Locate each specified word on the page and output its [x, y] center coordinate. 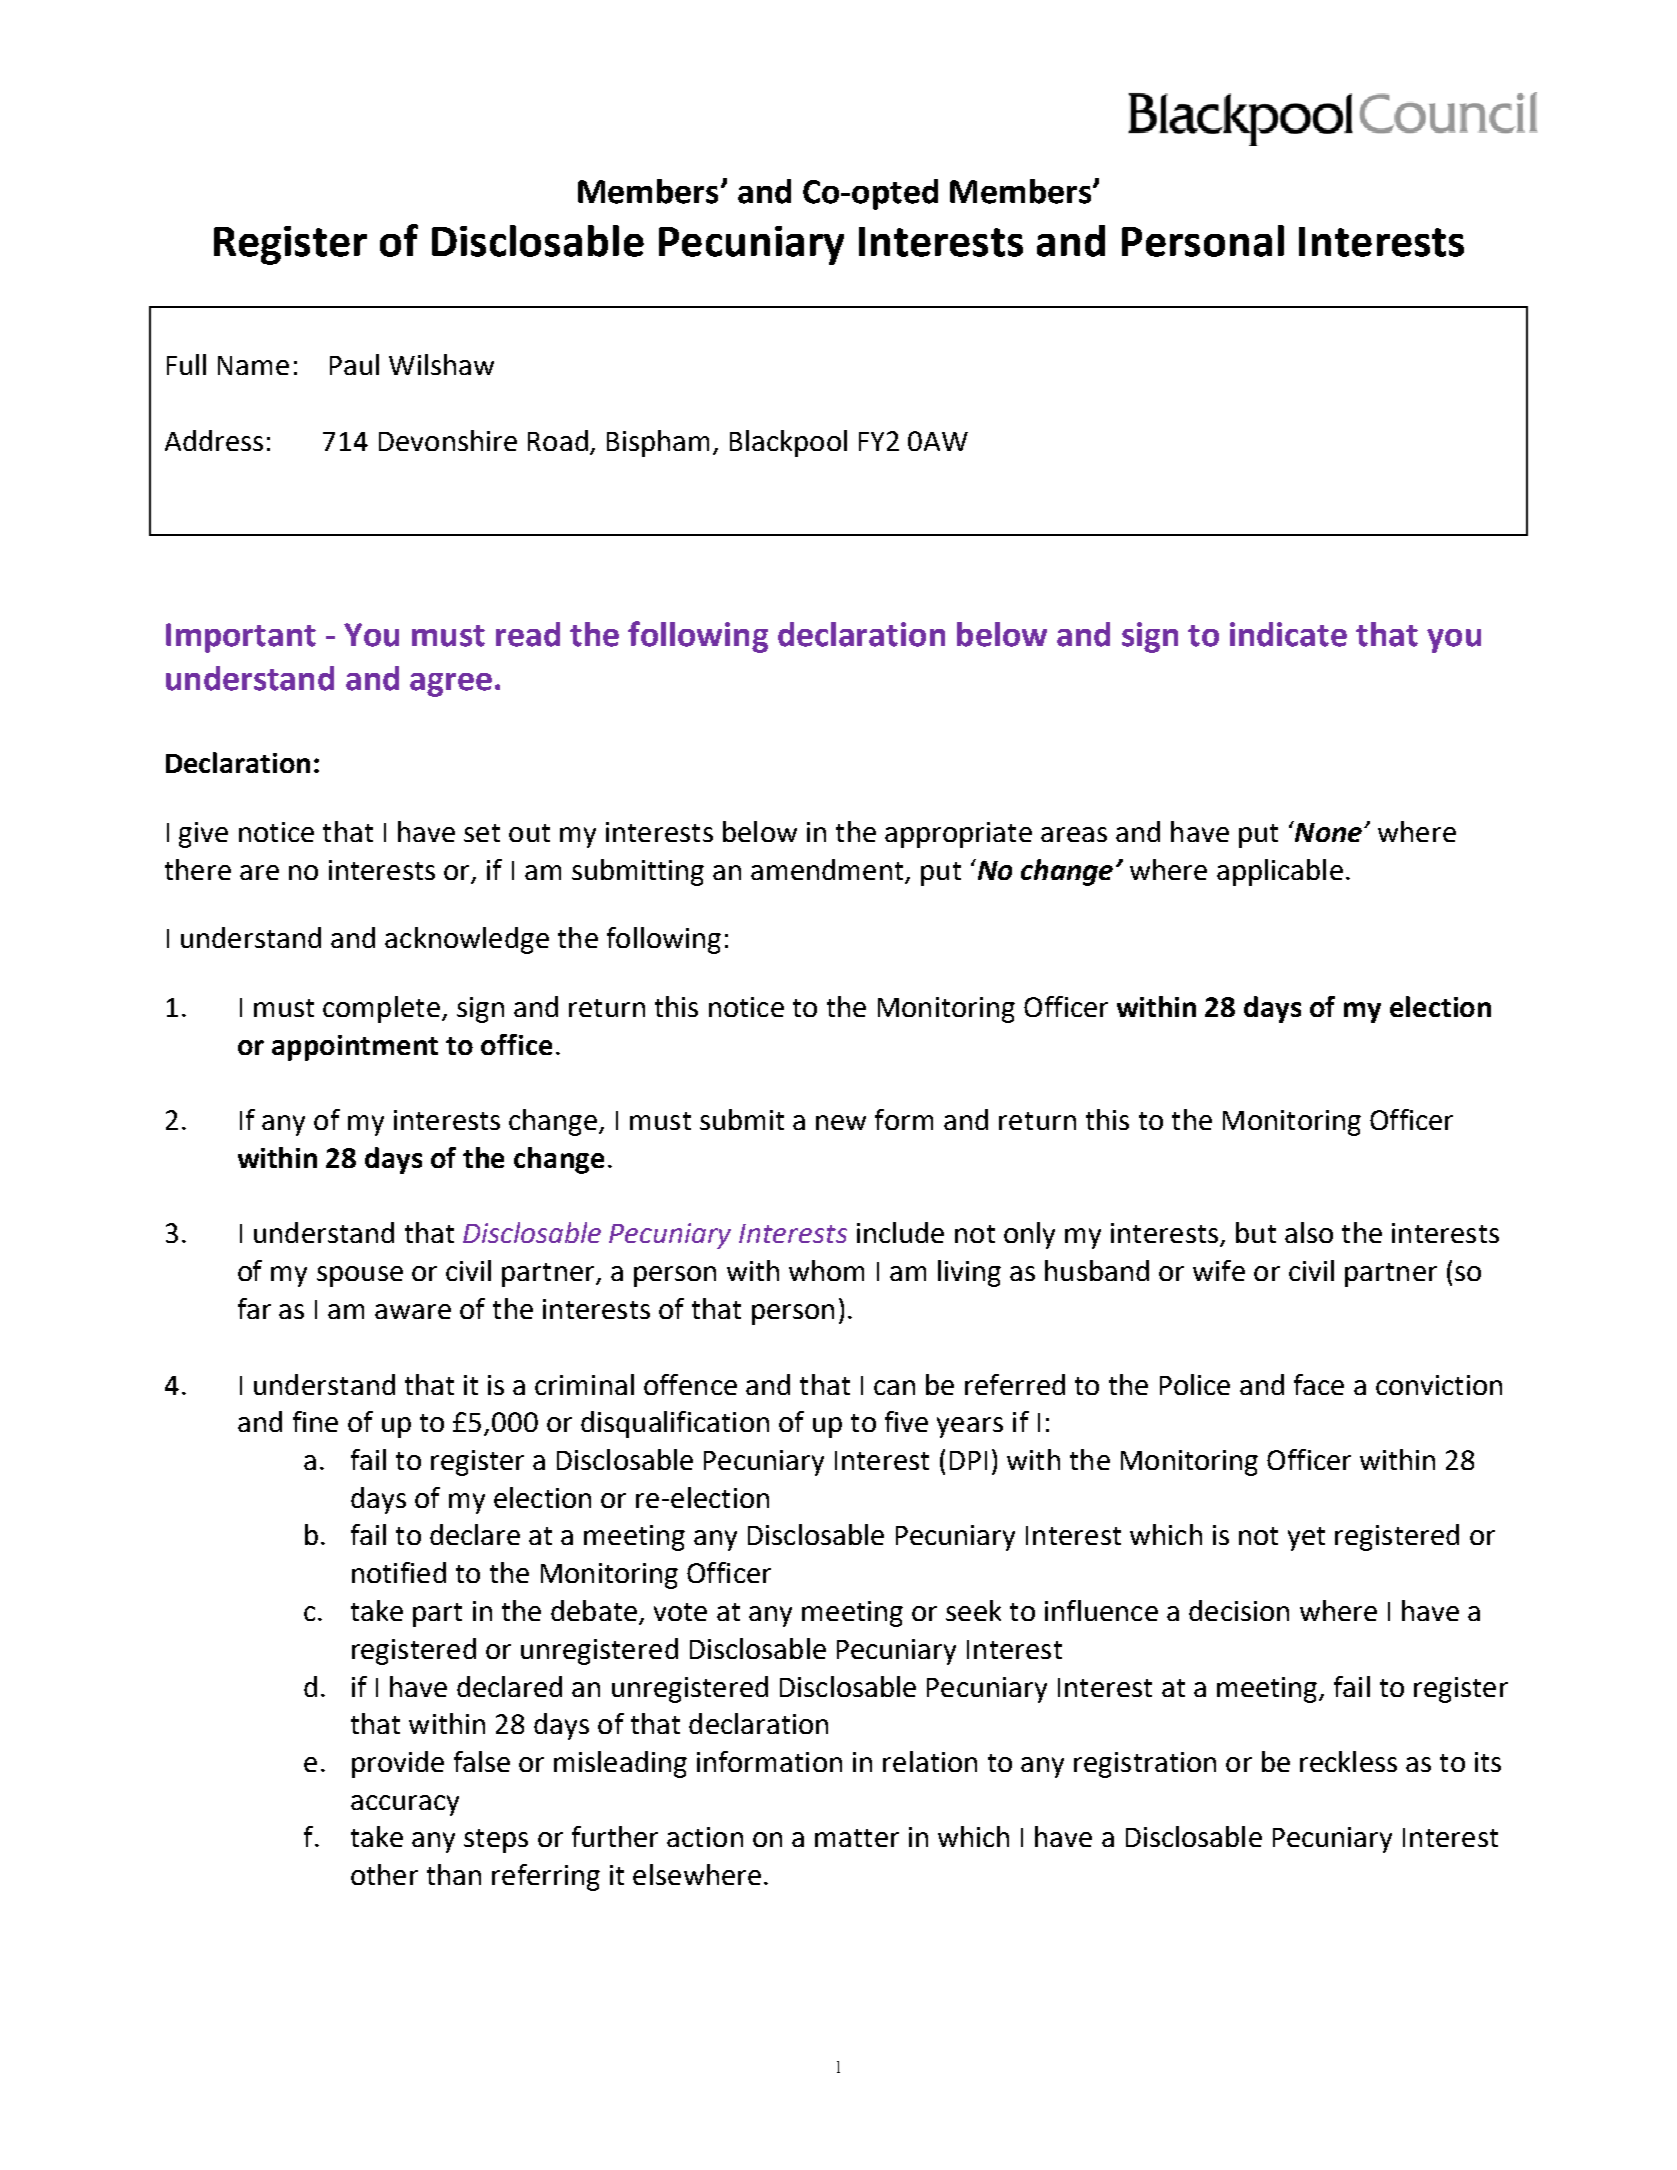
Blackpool [788, 443]
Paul [354, 364]
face [1319, 1384]
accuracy [405, 1805]
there [198, 869]
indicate [1288, 634]
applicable [1280, 872]
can [894, 1387]
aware [413, 1311]
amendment [827, 869]
